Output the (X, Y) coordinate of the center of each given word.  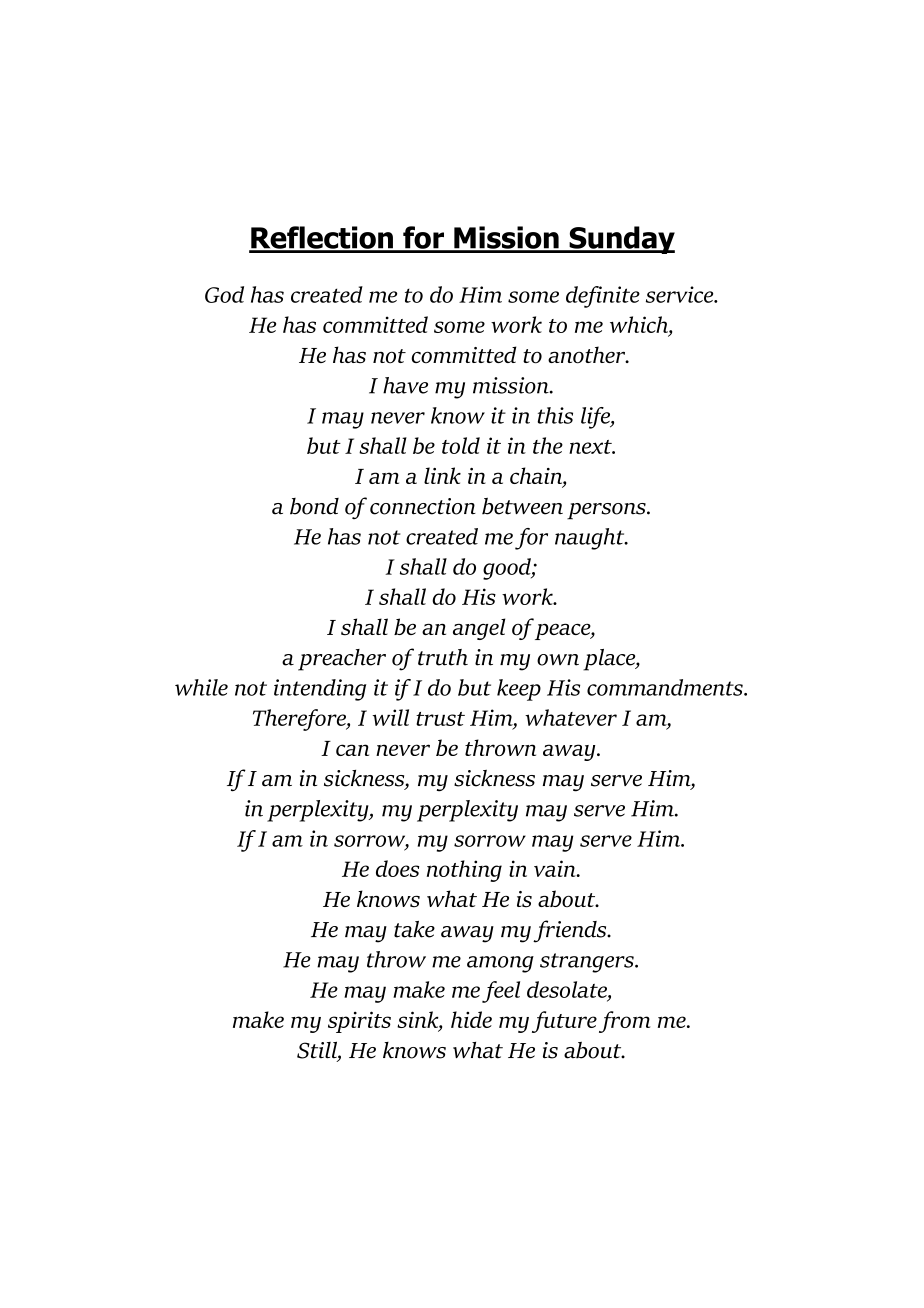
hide (471, 1019)
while (201, 687)
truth (443, 657)
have (405, 385)
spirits (359, 1022)
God (224, 294)
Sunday (621, 240)
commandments (666, 687)
